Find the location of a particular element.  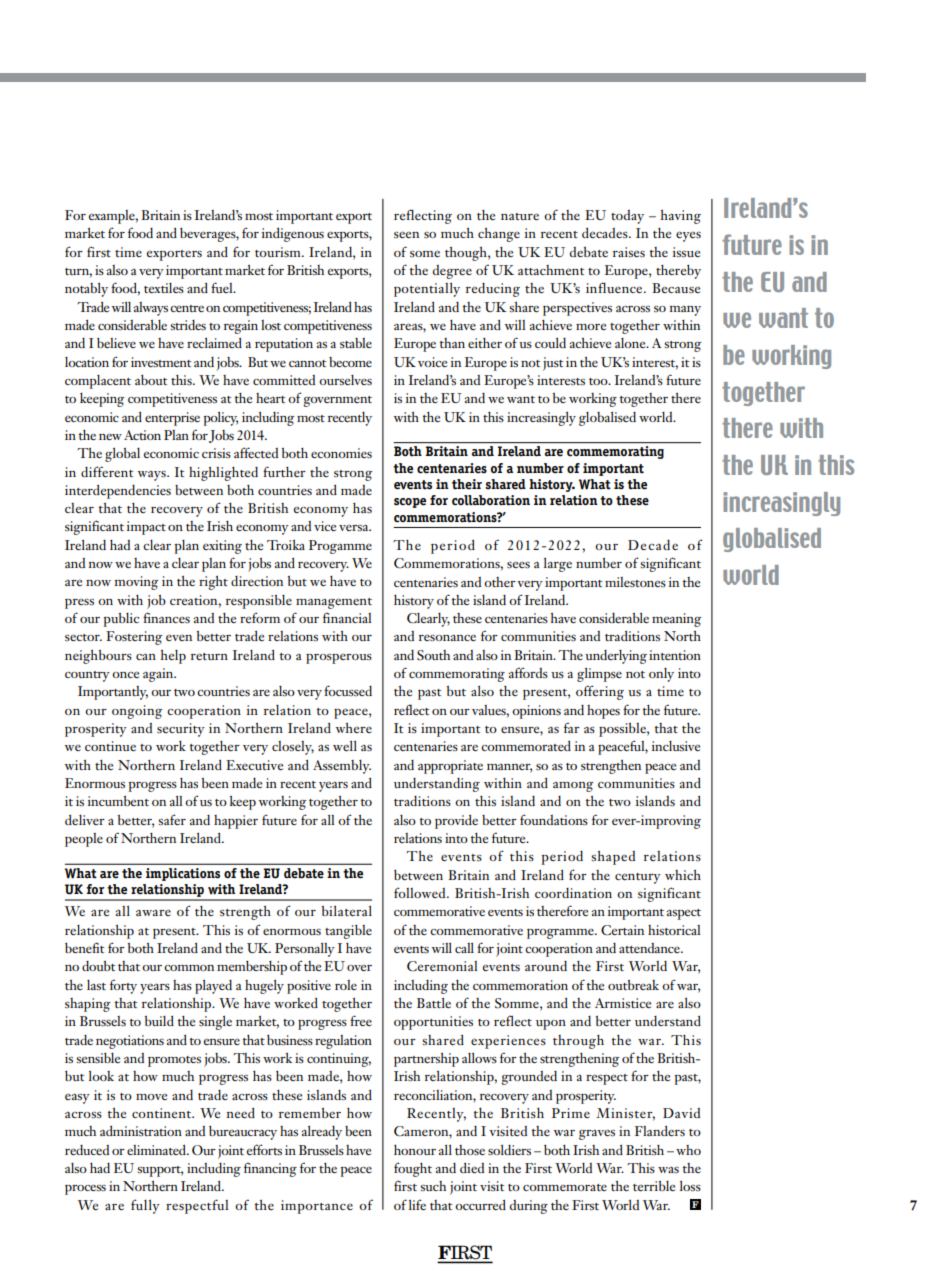

seen is located at coordinates (406, 234).
